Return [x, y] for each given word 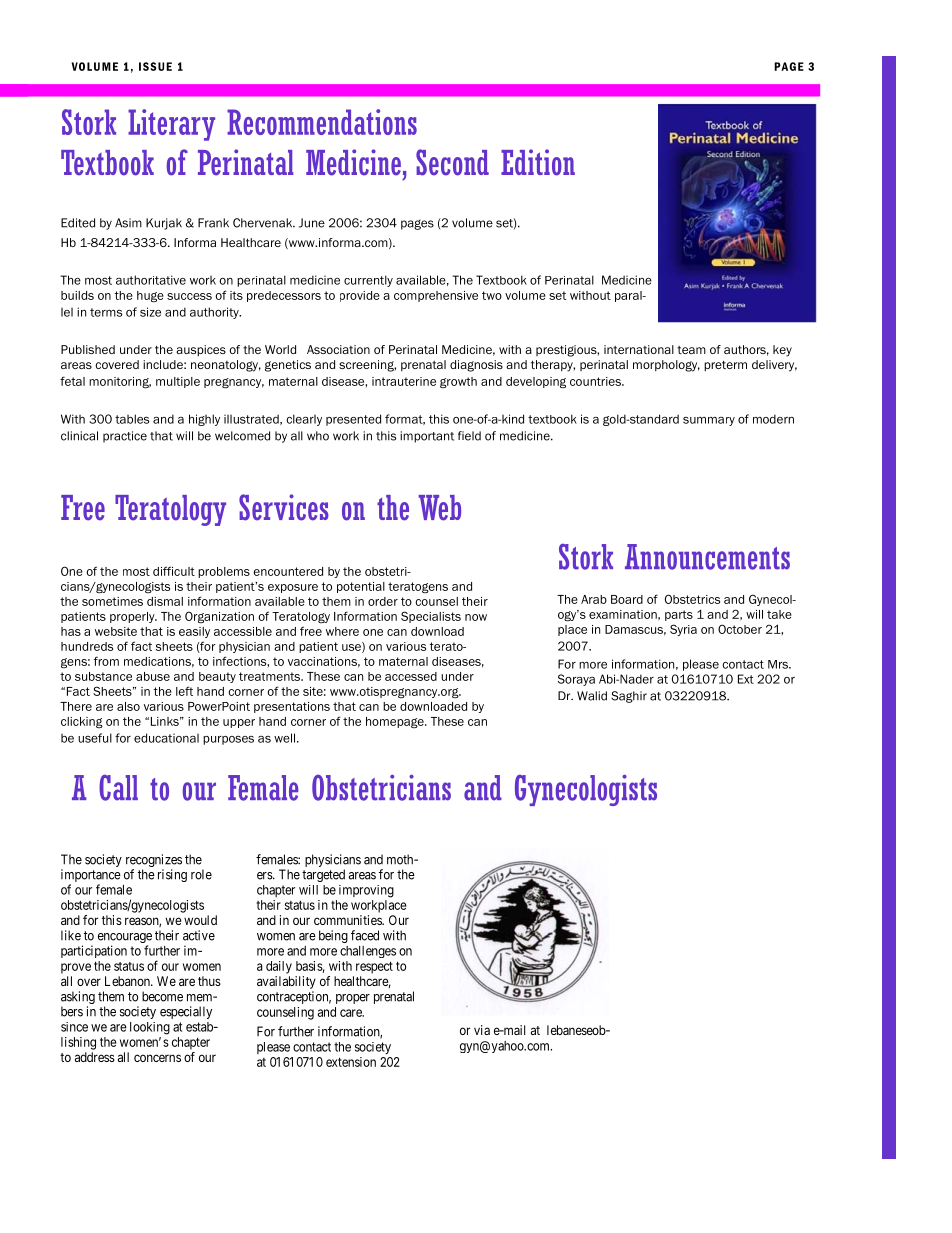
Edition [538, 162]
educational [166, 738]
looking [150, 1028]
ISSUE [155, 66]
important [427, 437]
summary [709, 421]
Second [452, 162]
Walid [592, 696]
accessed [411, 676]
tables [132, 419]
